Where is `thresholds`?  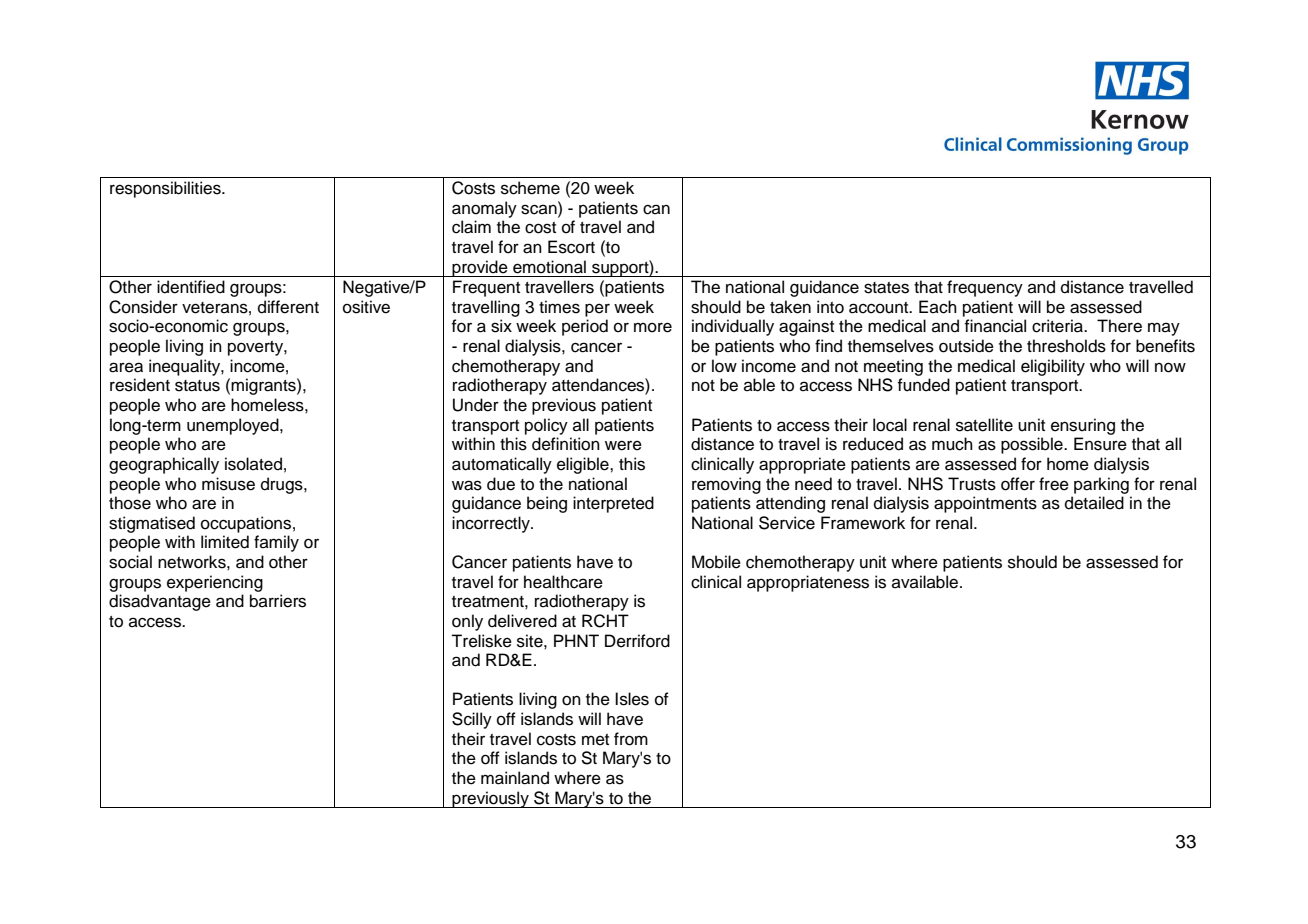
thresholds is located at coordinates (1066, 346).
